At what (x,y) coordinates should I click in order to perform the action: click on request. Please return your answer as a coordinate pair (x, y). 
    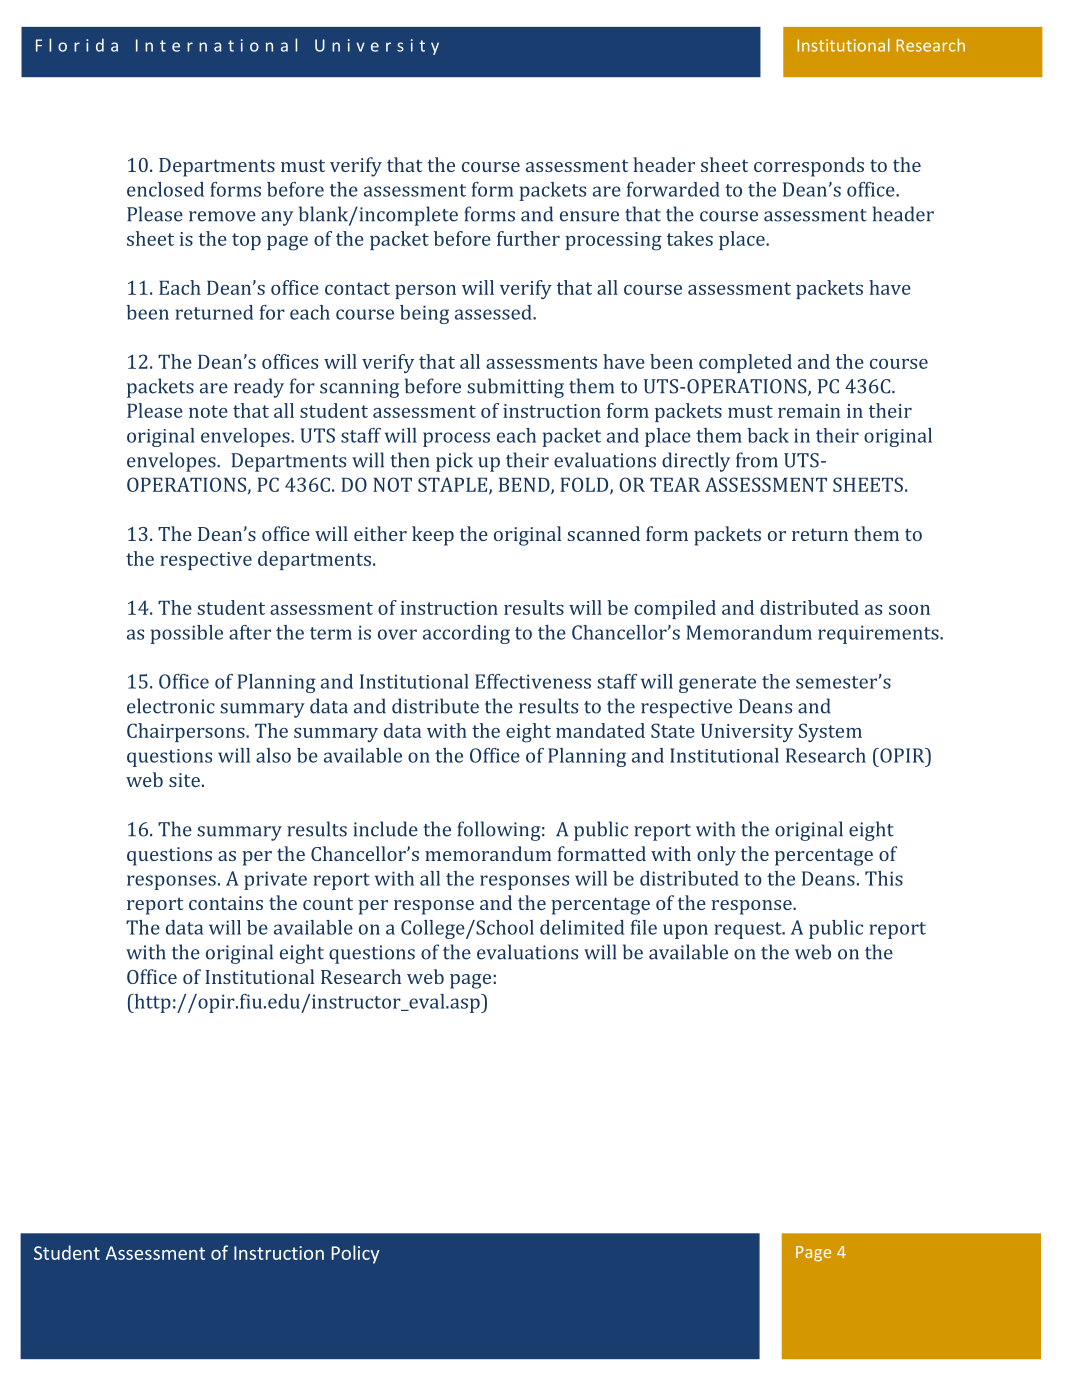
    Looking at the image, I should click on (749, 930).
